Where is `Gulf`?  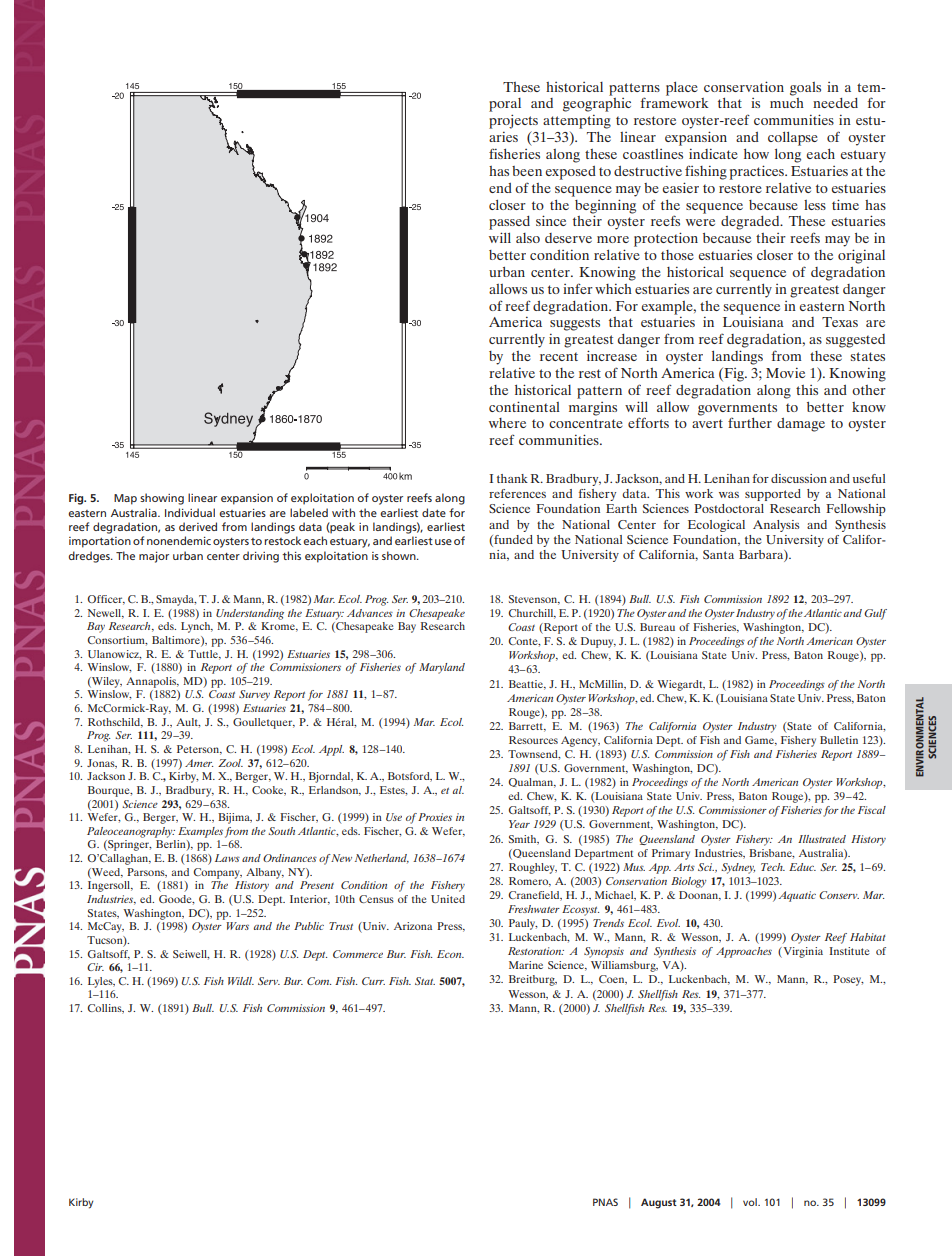 Gulf is located at coordinates (875, 614).
